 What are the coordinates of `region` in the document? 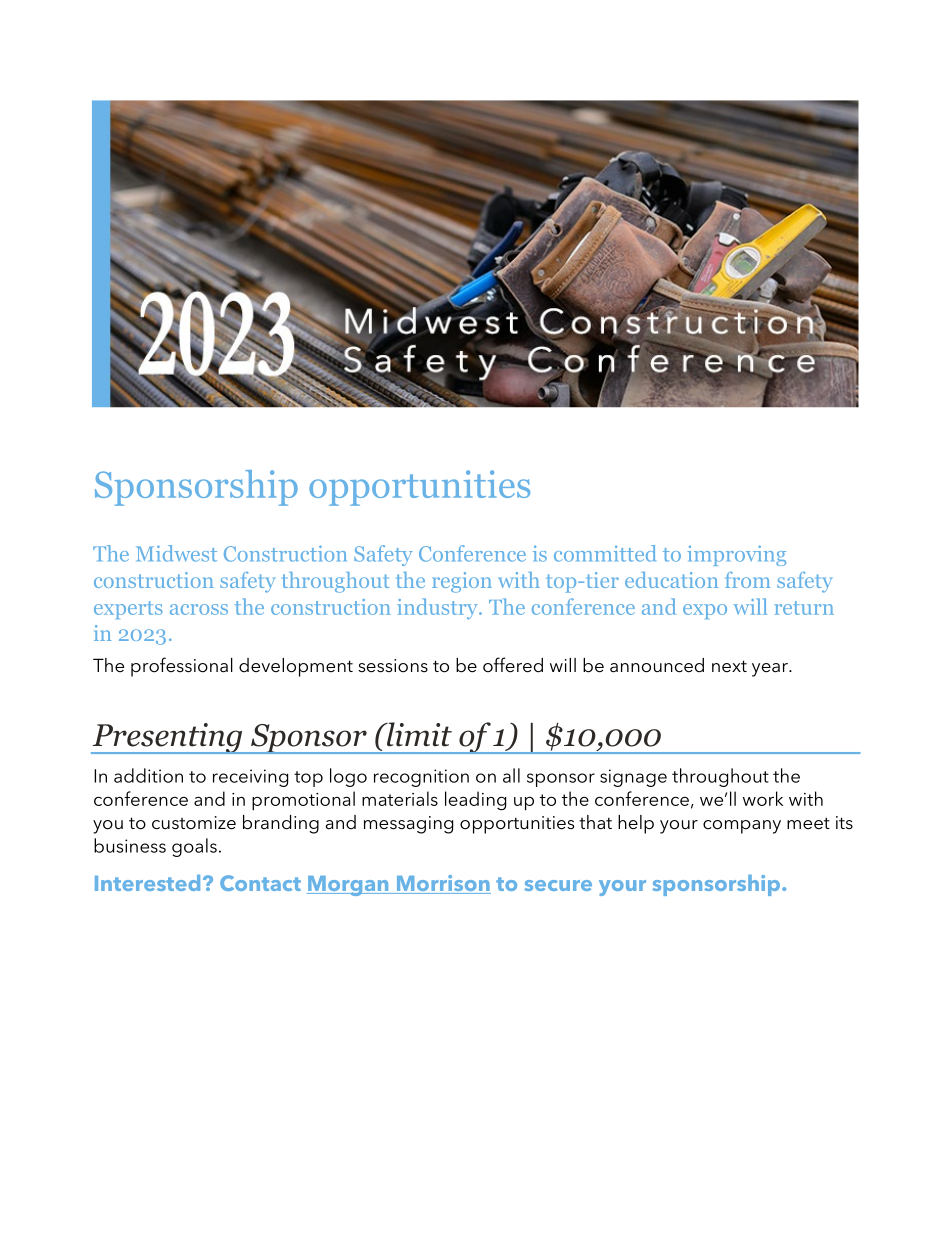 It's located at (462, 582).
